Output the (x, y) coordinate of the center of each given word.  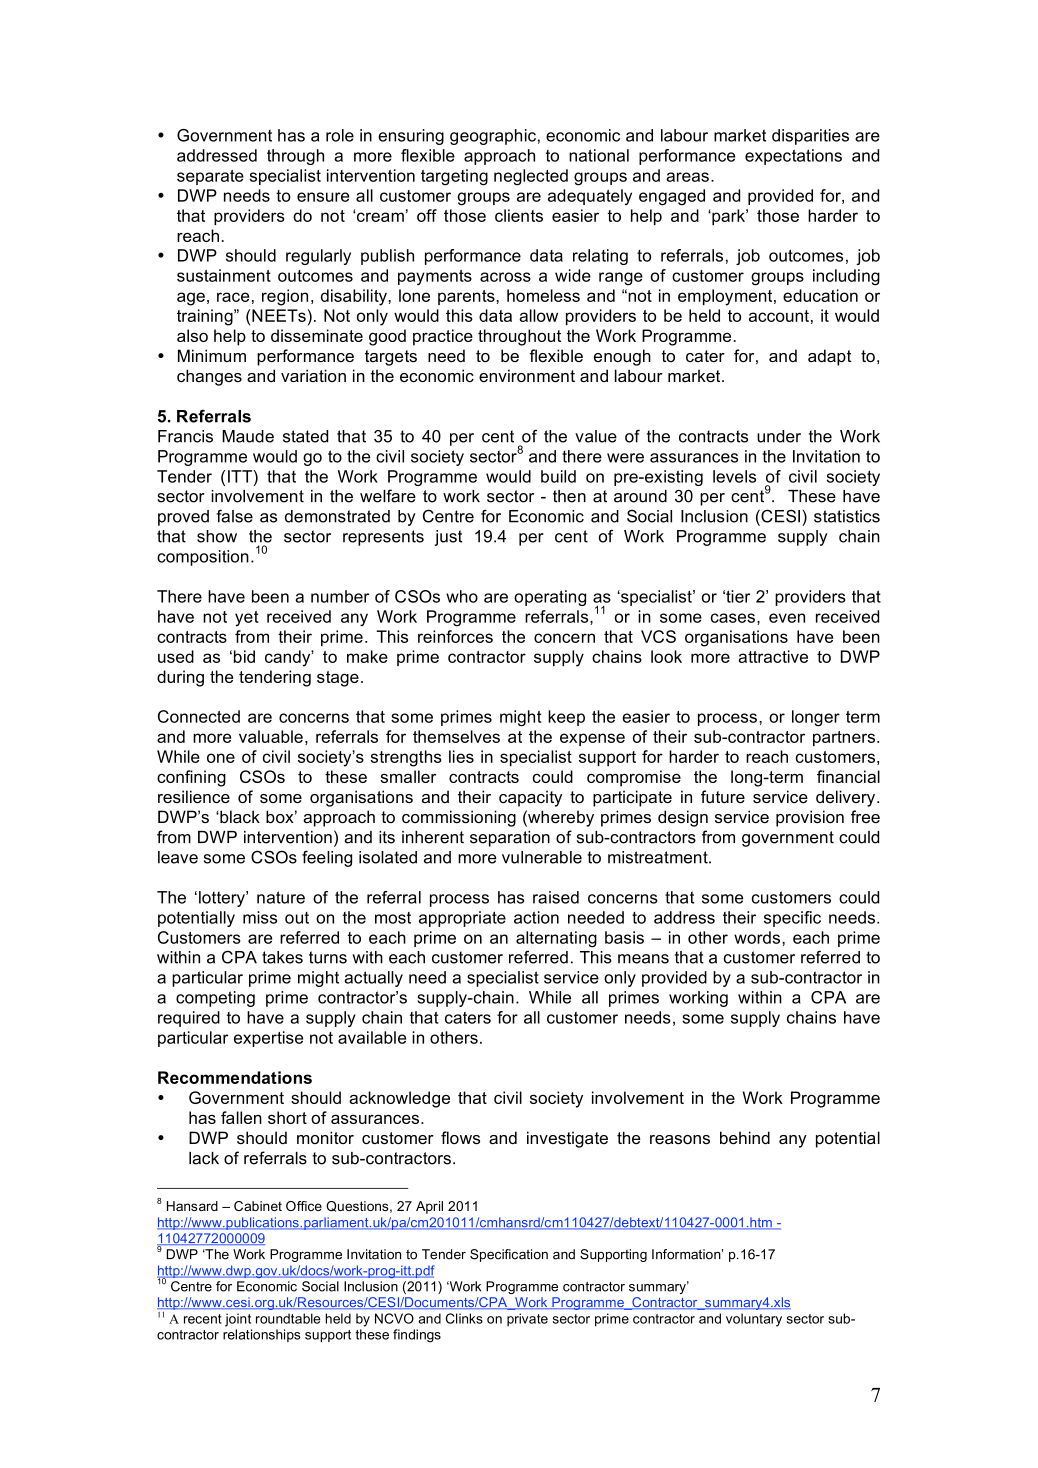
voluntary (754, 1320)
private (527, 1319)
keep (566, 718)
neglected (531, 177)
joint (238, 1320)
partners (844, 738)
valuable (271, 736)
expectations (793, 157)
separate (210, 177)
